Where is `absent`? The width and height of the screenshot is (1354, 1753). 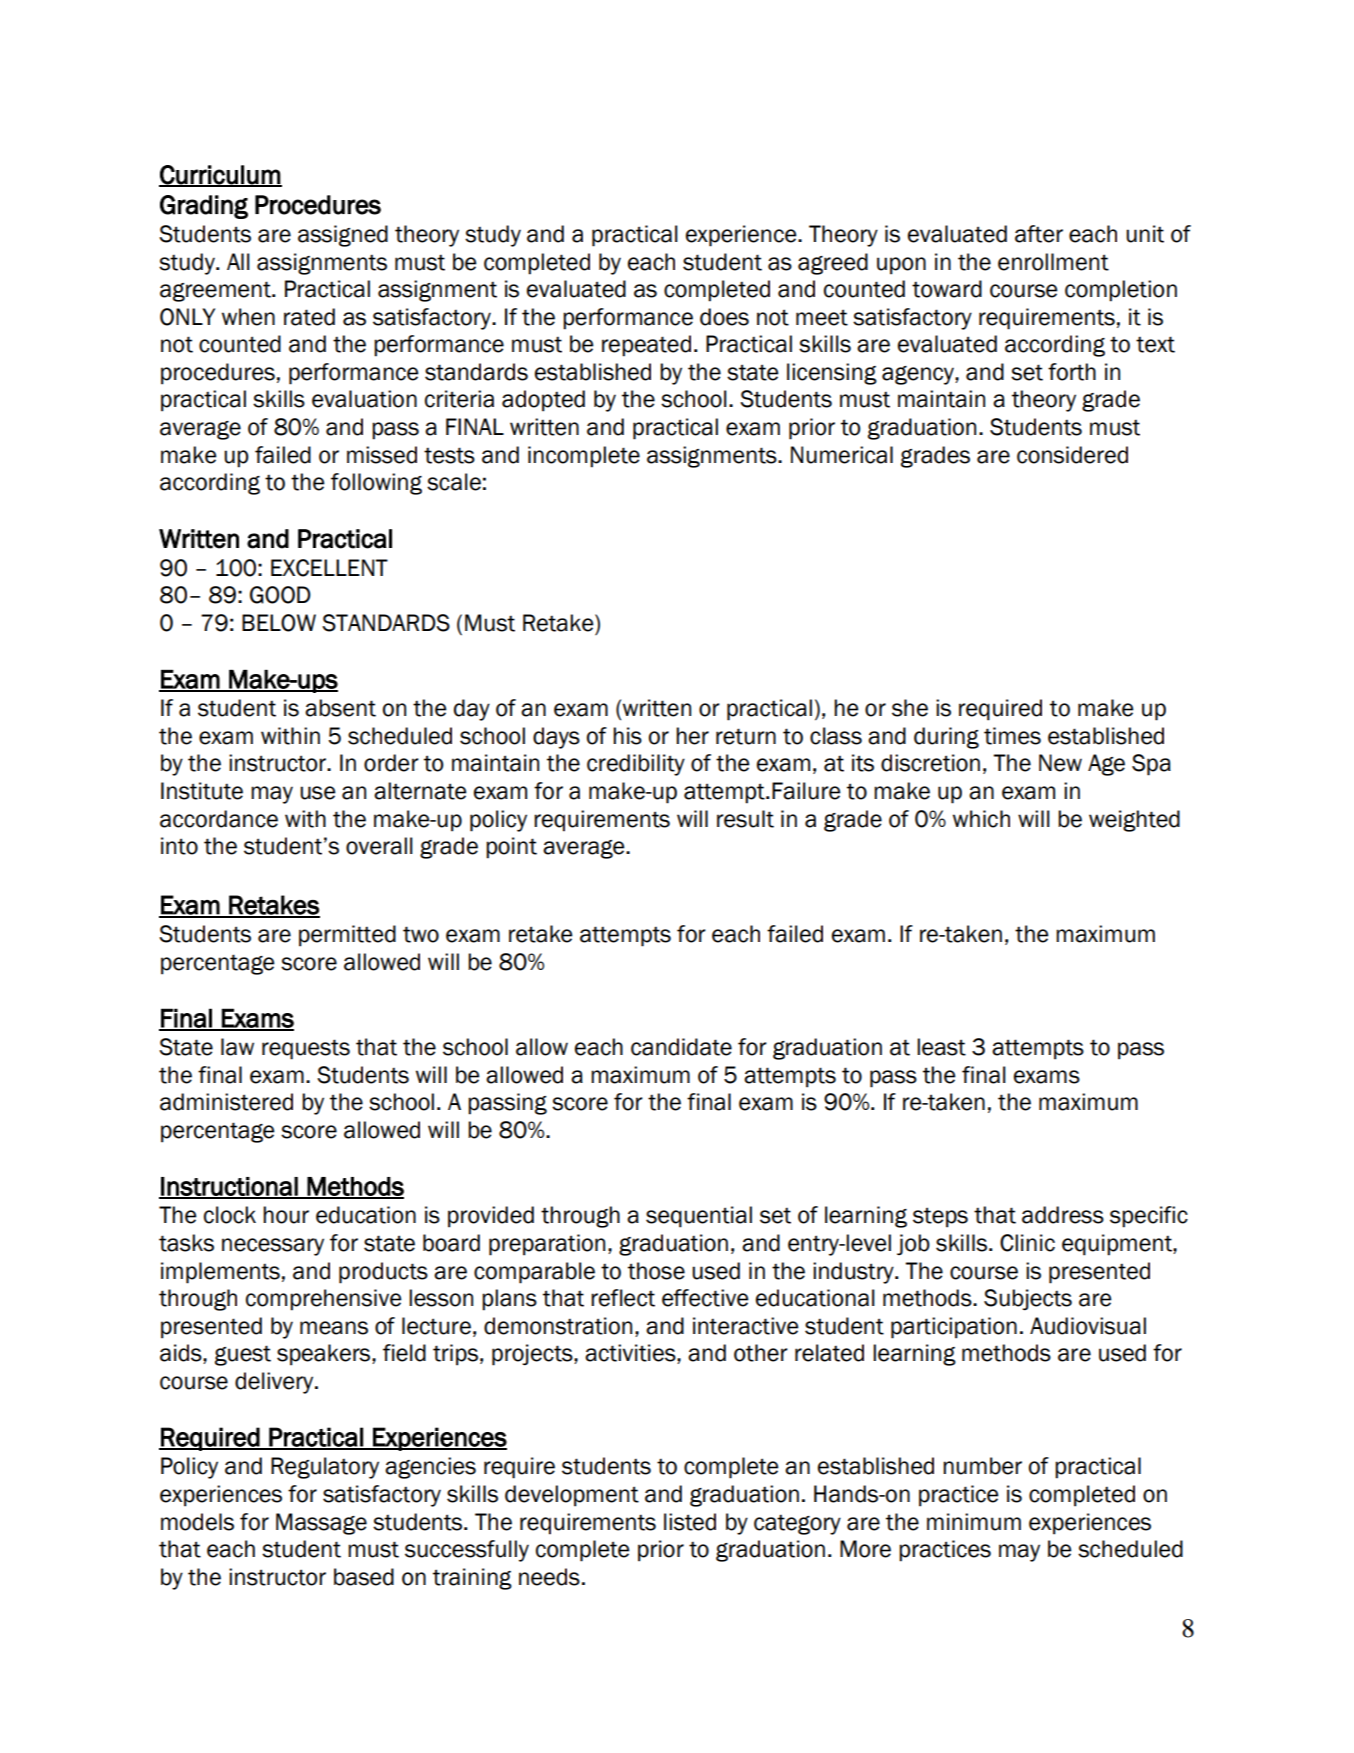
absent is located at coordinates (340, 708).
